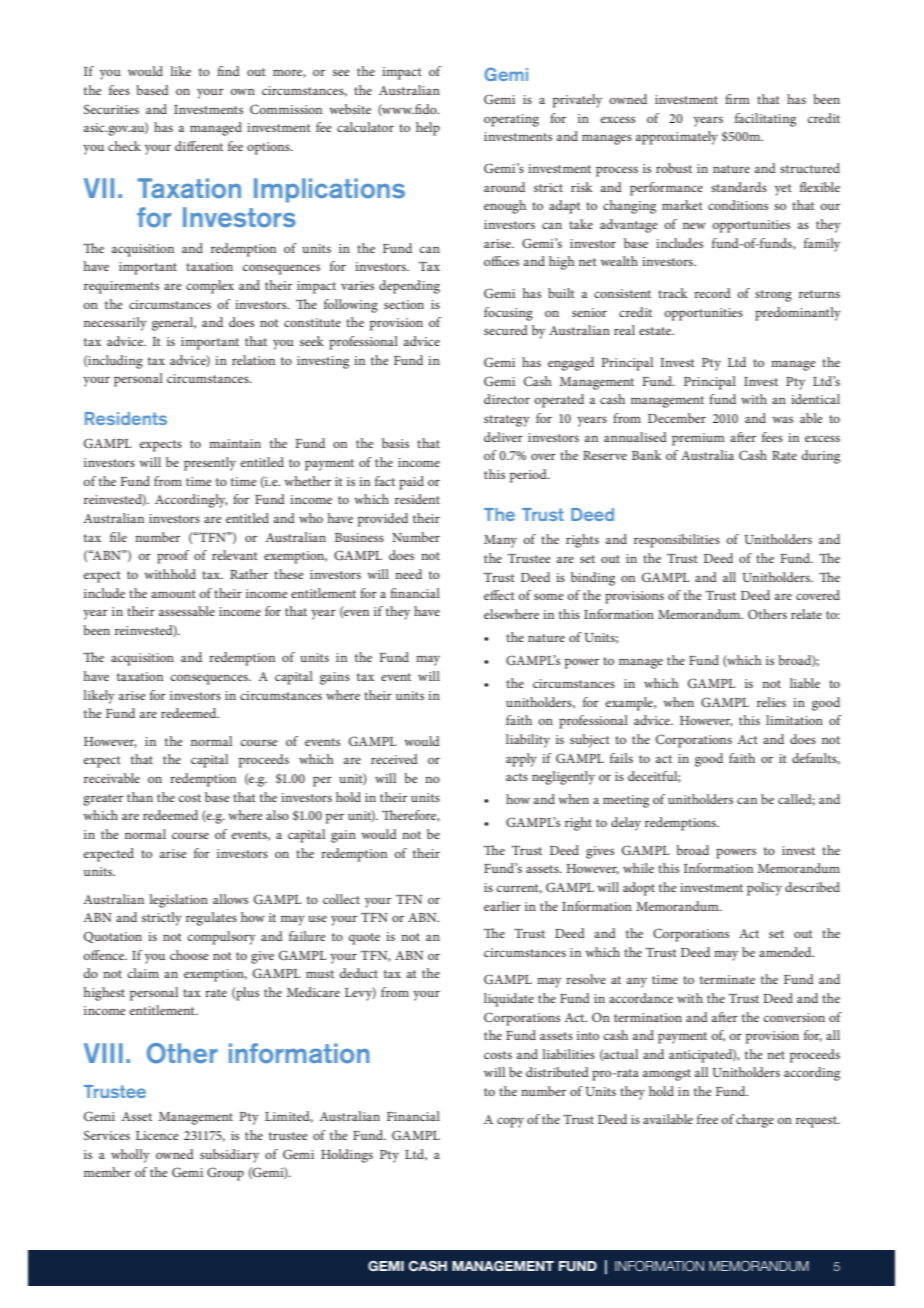 This screenshot has width=924, height=1308. I want to click on presently, so click(210, 464).
